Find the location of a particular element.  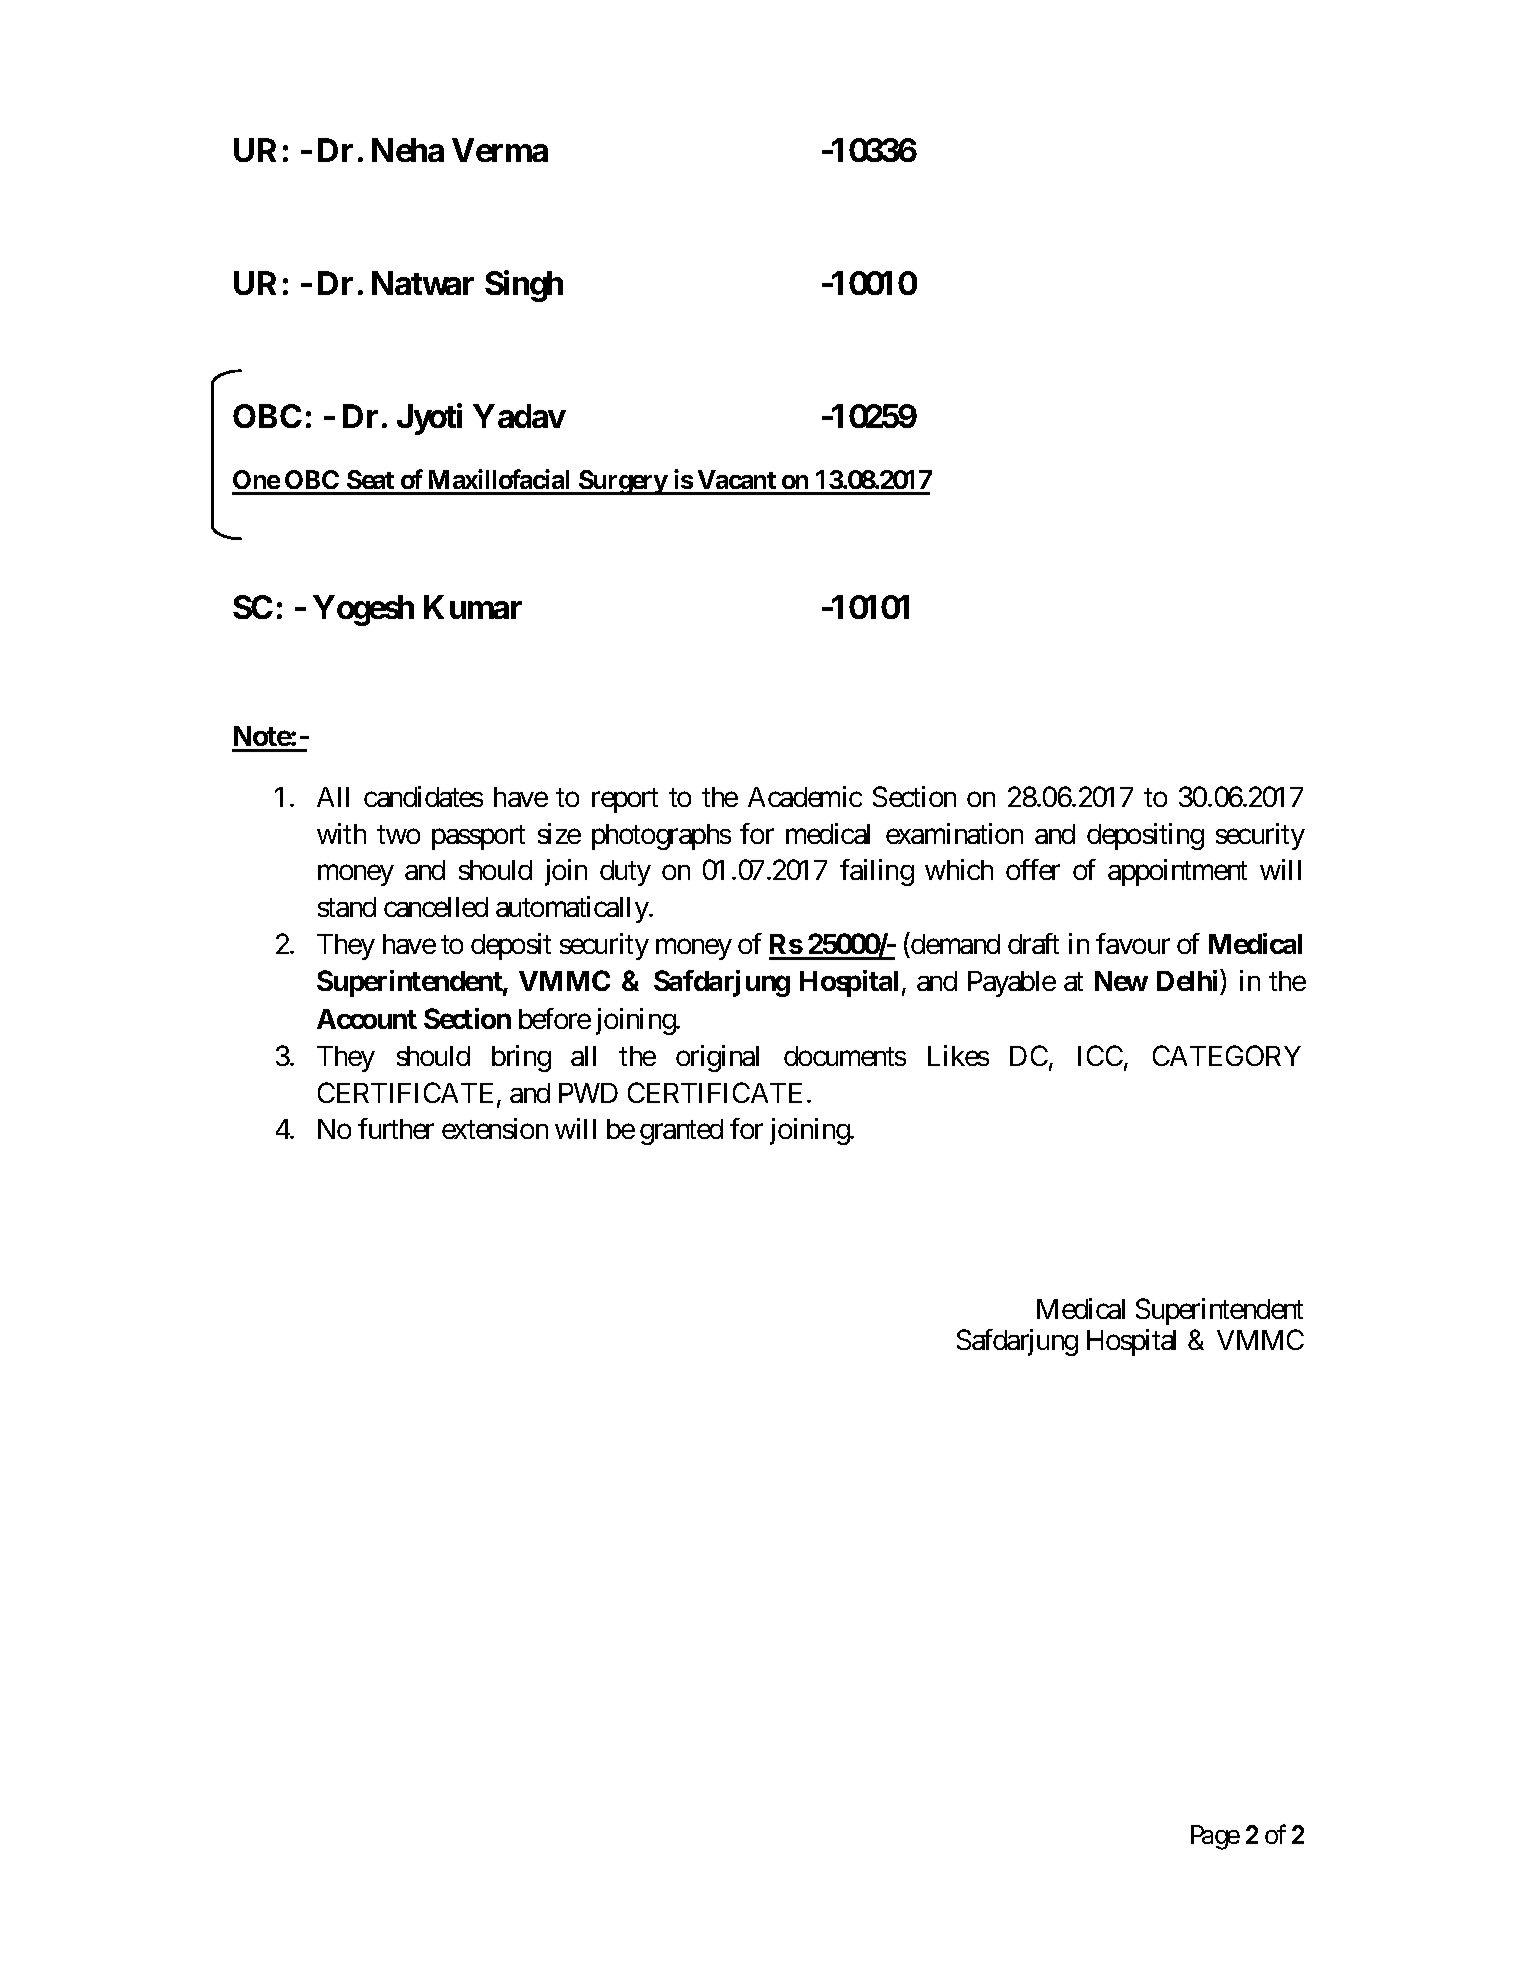

Surgery is located at coordinates (623, 482).
